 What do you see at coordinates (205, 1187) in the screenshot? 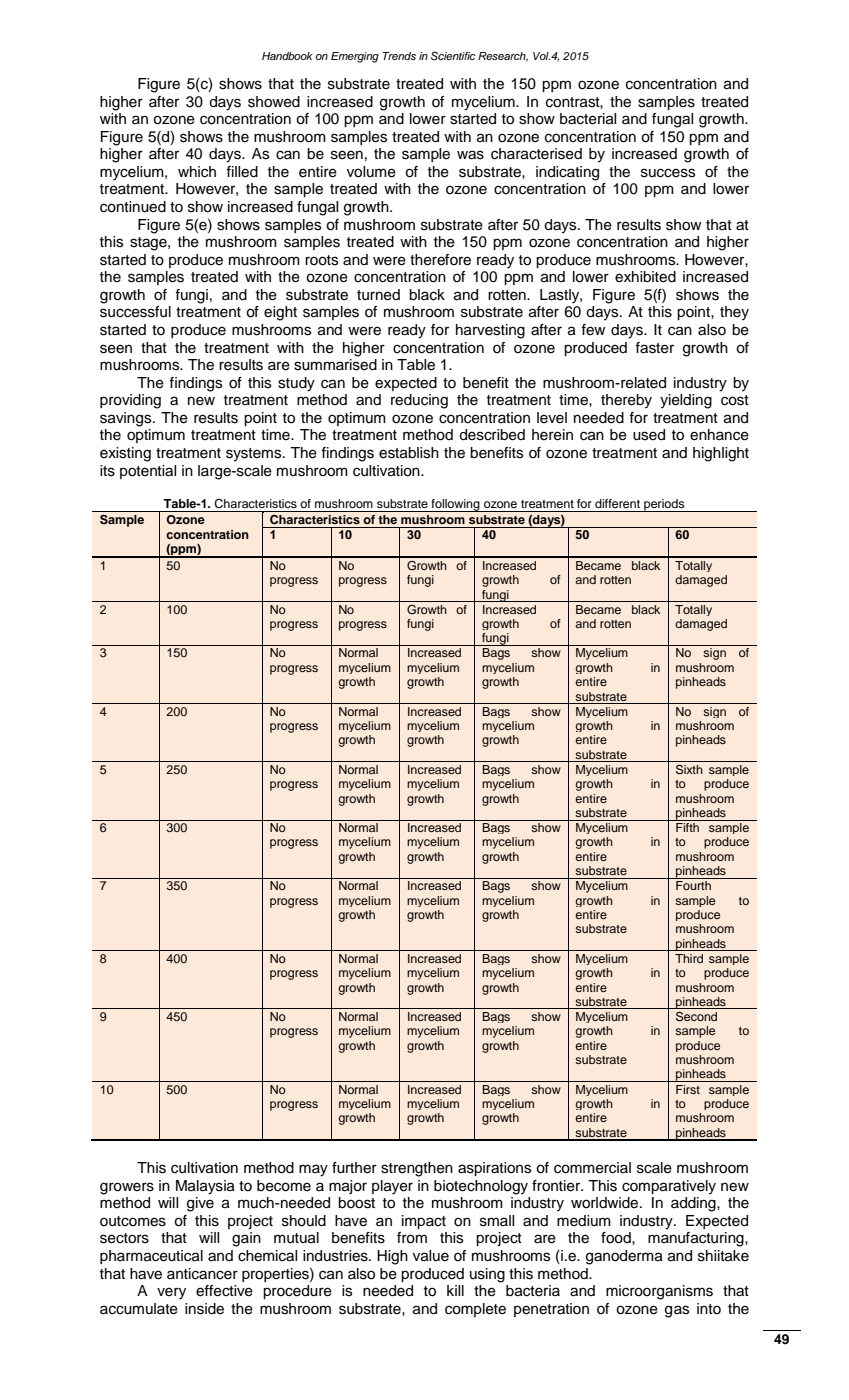
I see `Malaysia` at bounding box center [205, 1187].
